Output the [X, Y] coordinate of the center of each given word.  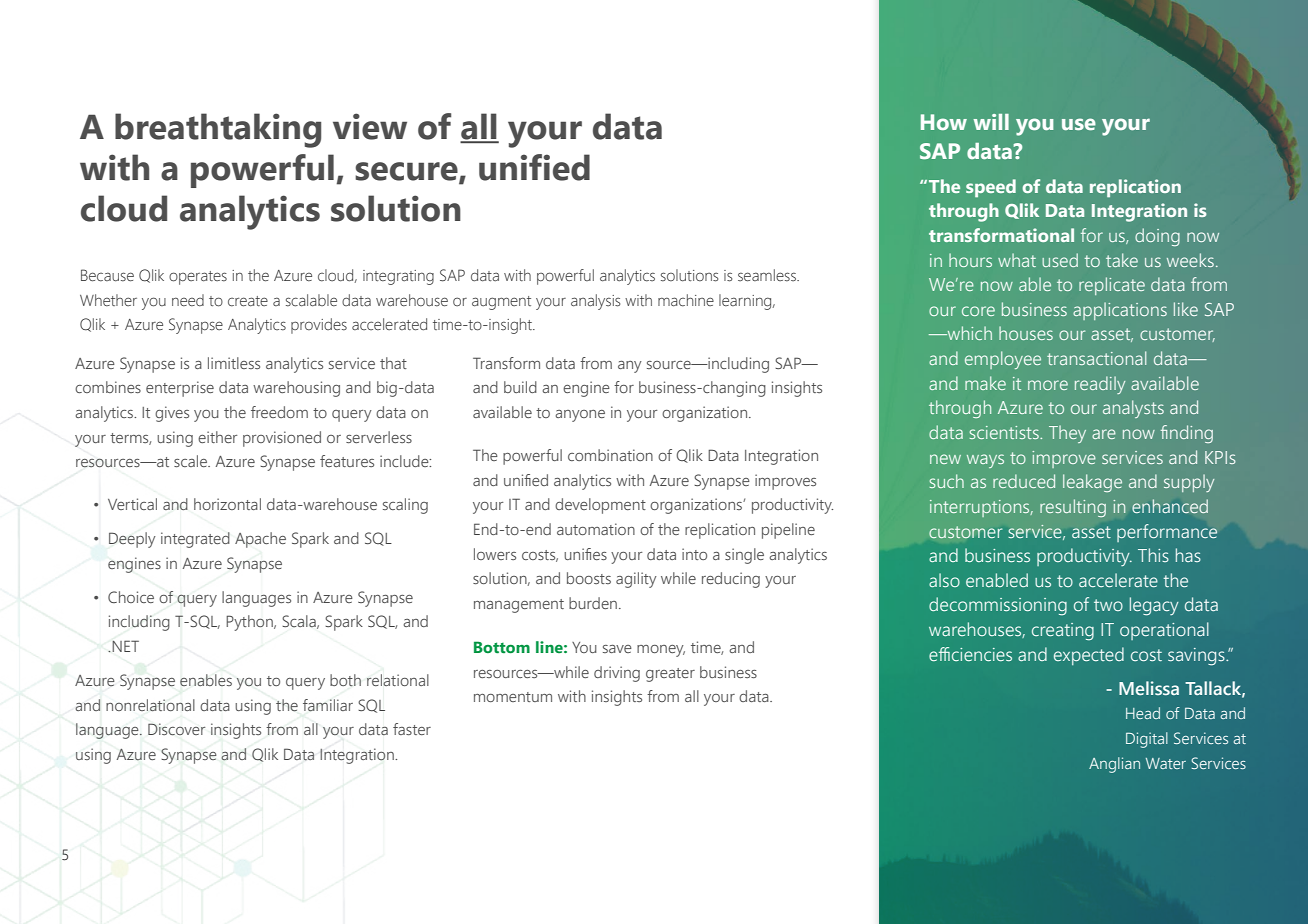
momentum [513, 697]
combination [610, 455]
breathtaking [218, 130]
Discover [176, 729]
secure [407, 172]
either [217, 437]
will [991, 122]
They [1067, 434]
